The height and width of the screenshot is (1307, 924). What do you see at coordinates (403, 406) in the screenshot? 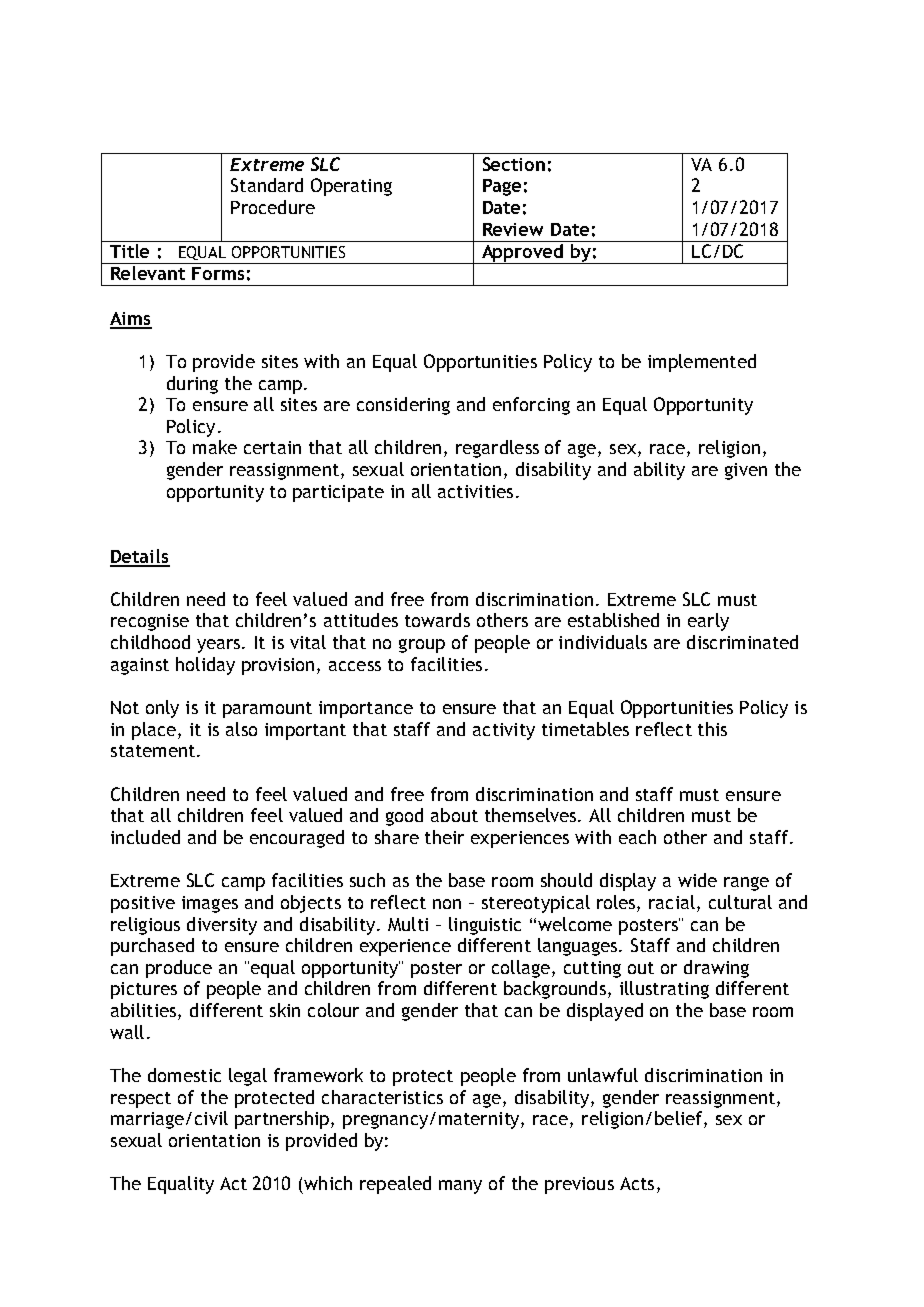
I see `considering` at bounding box center [403, 406].
